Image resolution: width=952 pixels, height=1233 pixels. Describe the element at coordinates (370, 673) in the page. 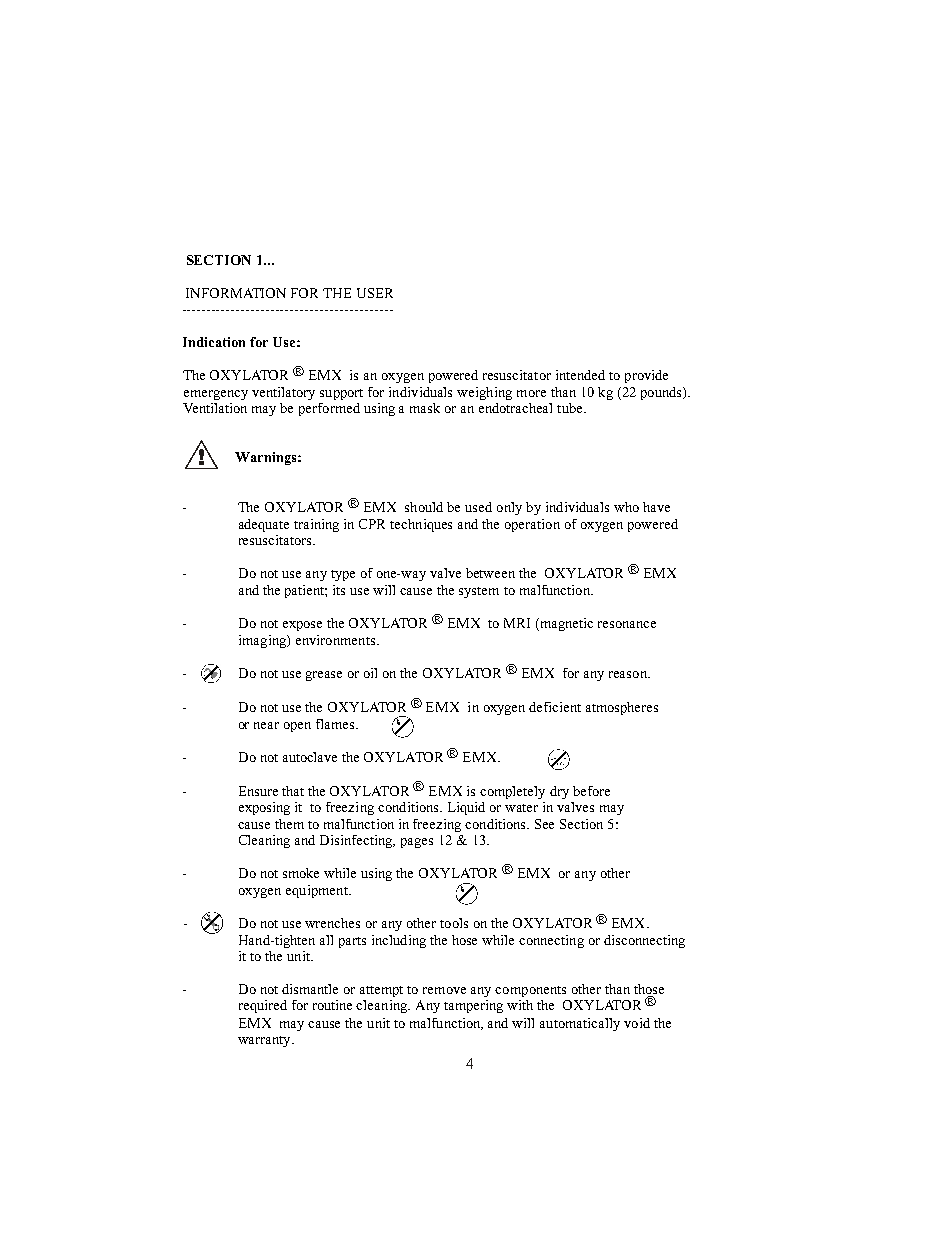

I see `oil` at that location.
